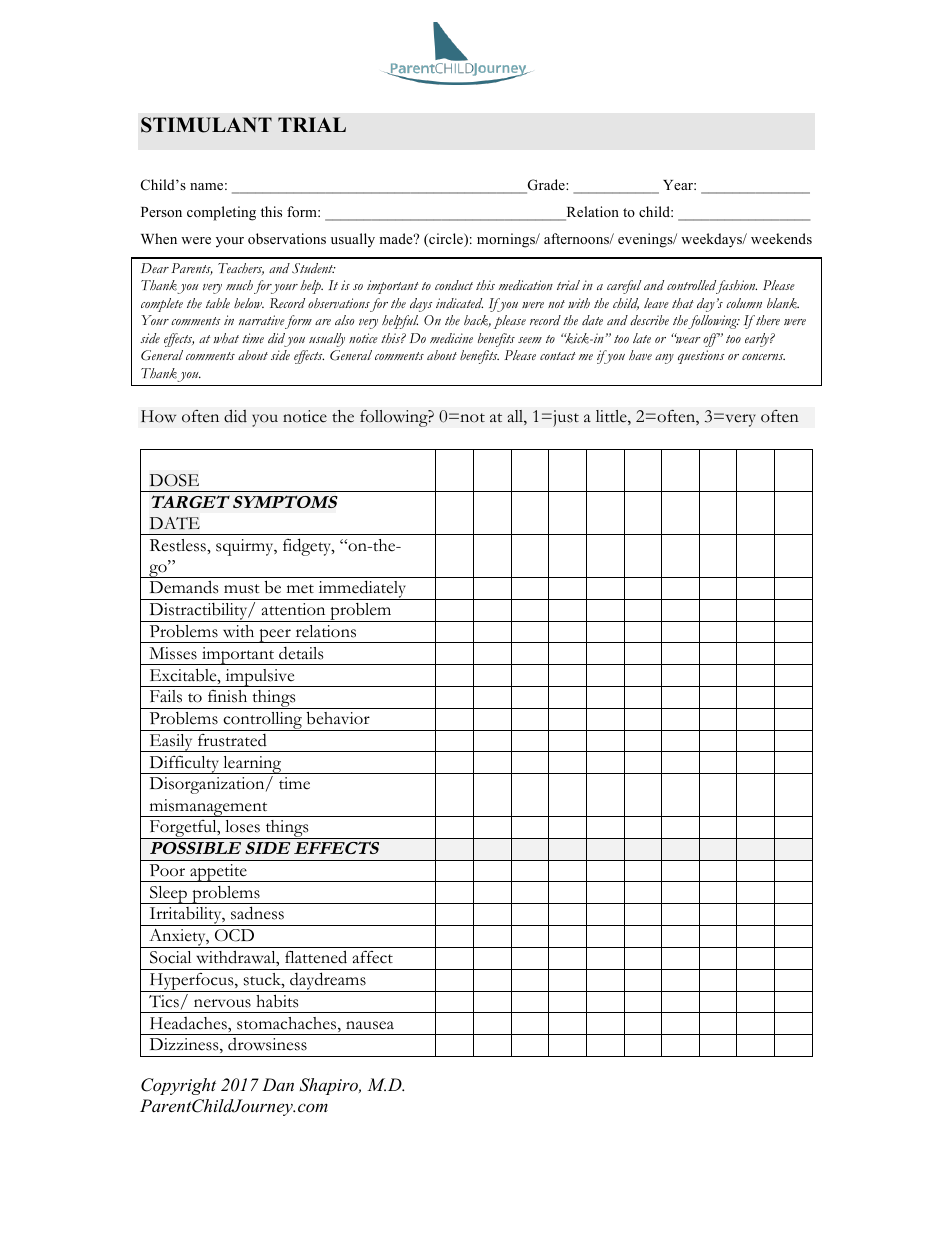  Describe the element at coordinates (701, 357) in the page. I see `questions` at that location.
